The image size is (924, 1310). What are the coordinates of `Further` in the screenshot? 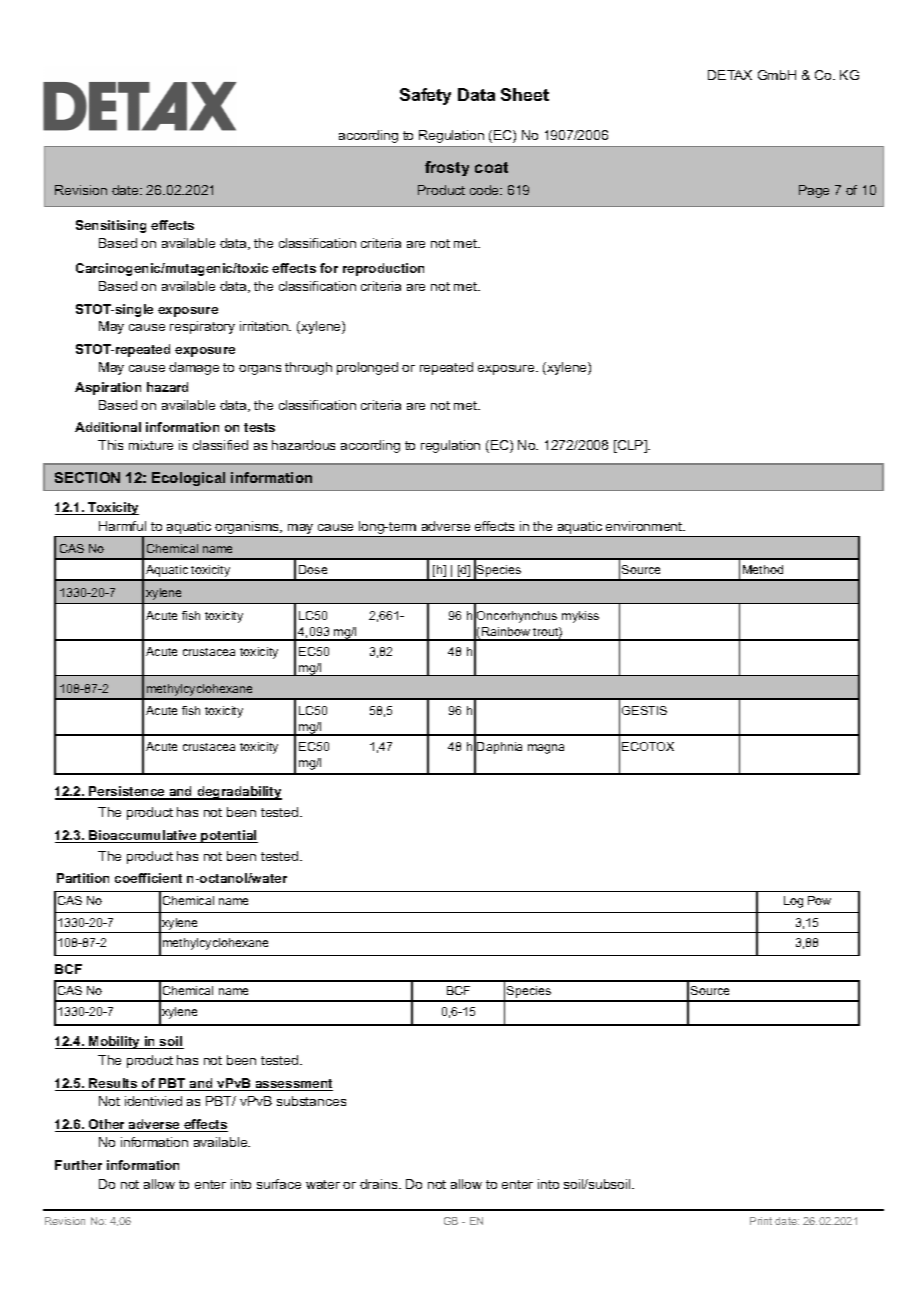 It's located at (78, 1165).
